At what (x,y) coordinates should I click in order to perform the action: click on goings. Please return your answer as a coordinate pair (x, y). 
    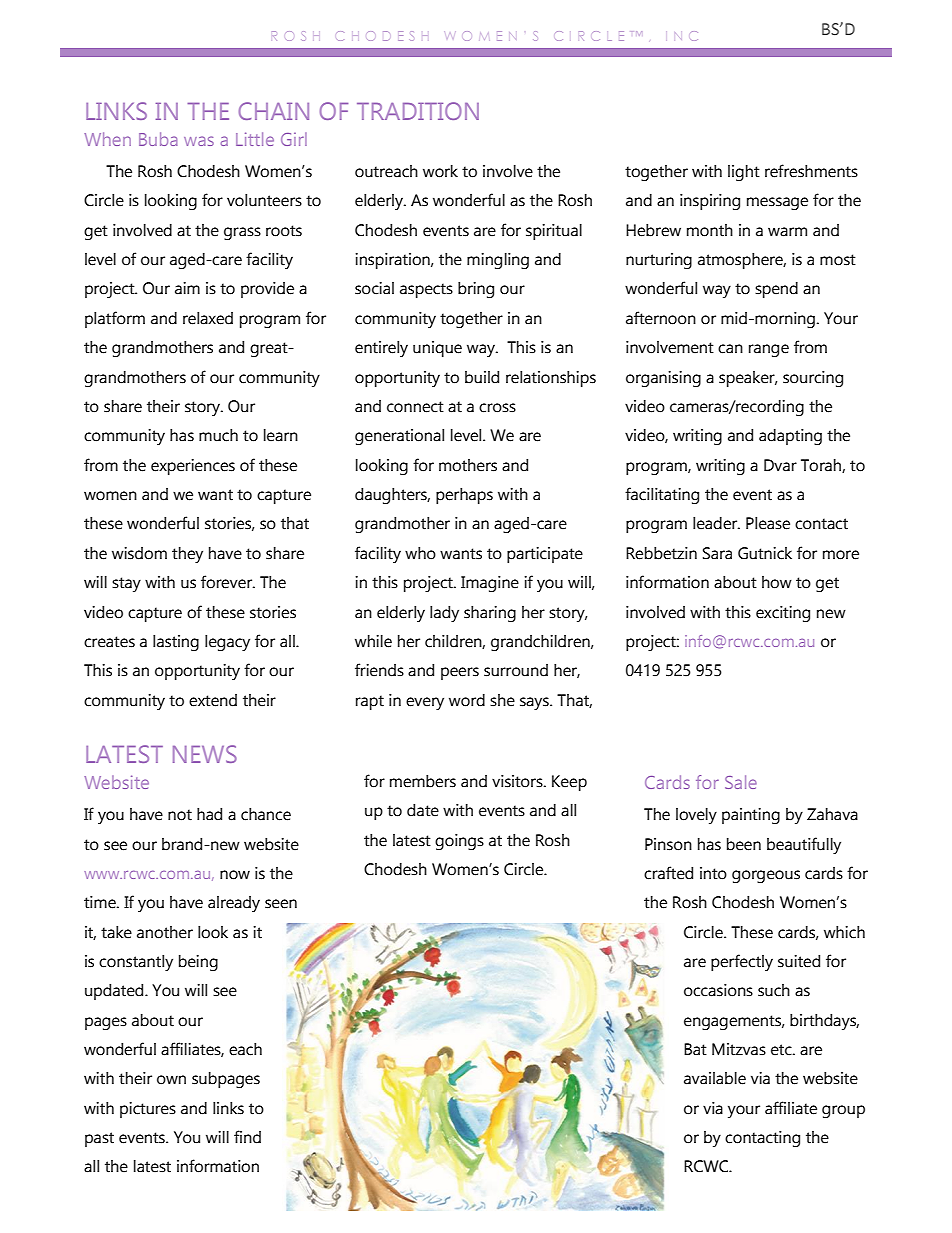
    Looking at the image, I should click on (459, 842).
